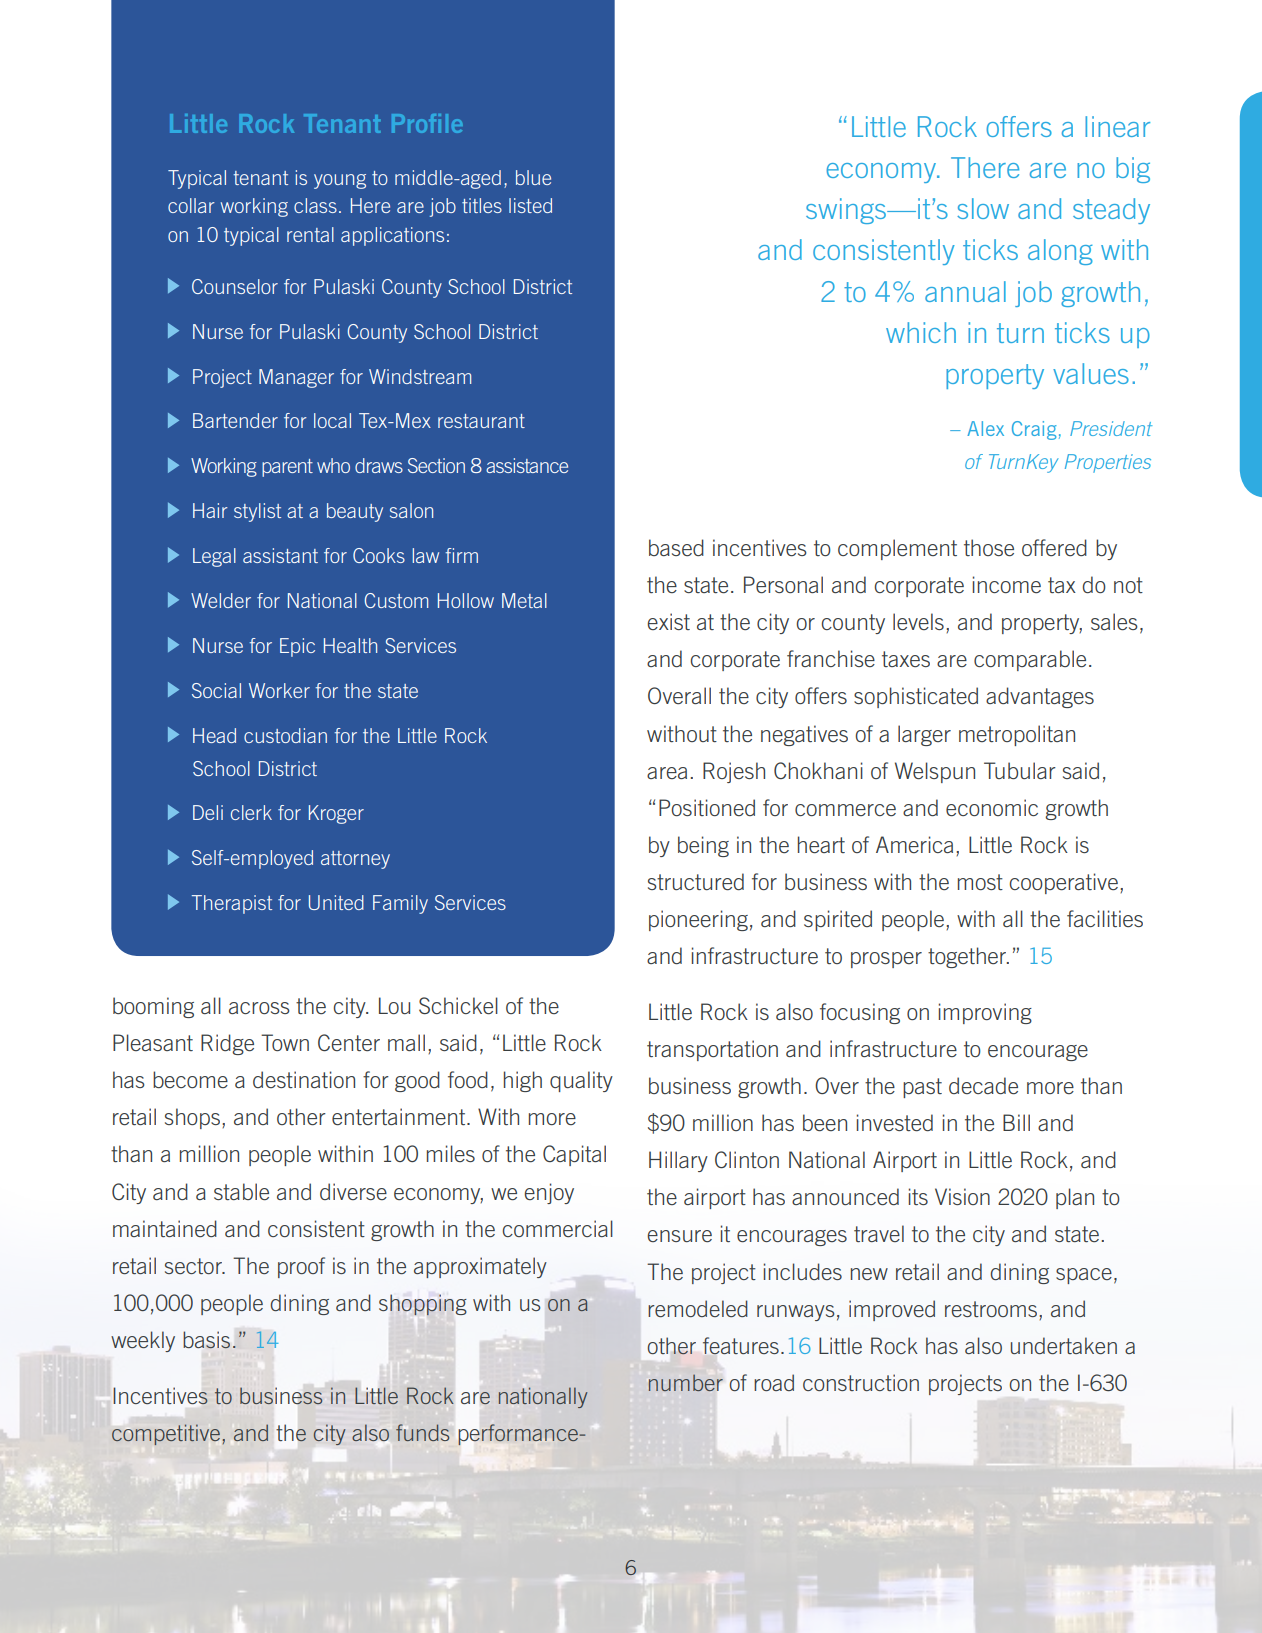 The width and height of the document is (1262, 1633). I want to click on area, so click(667, 773).
